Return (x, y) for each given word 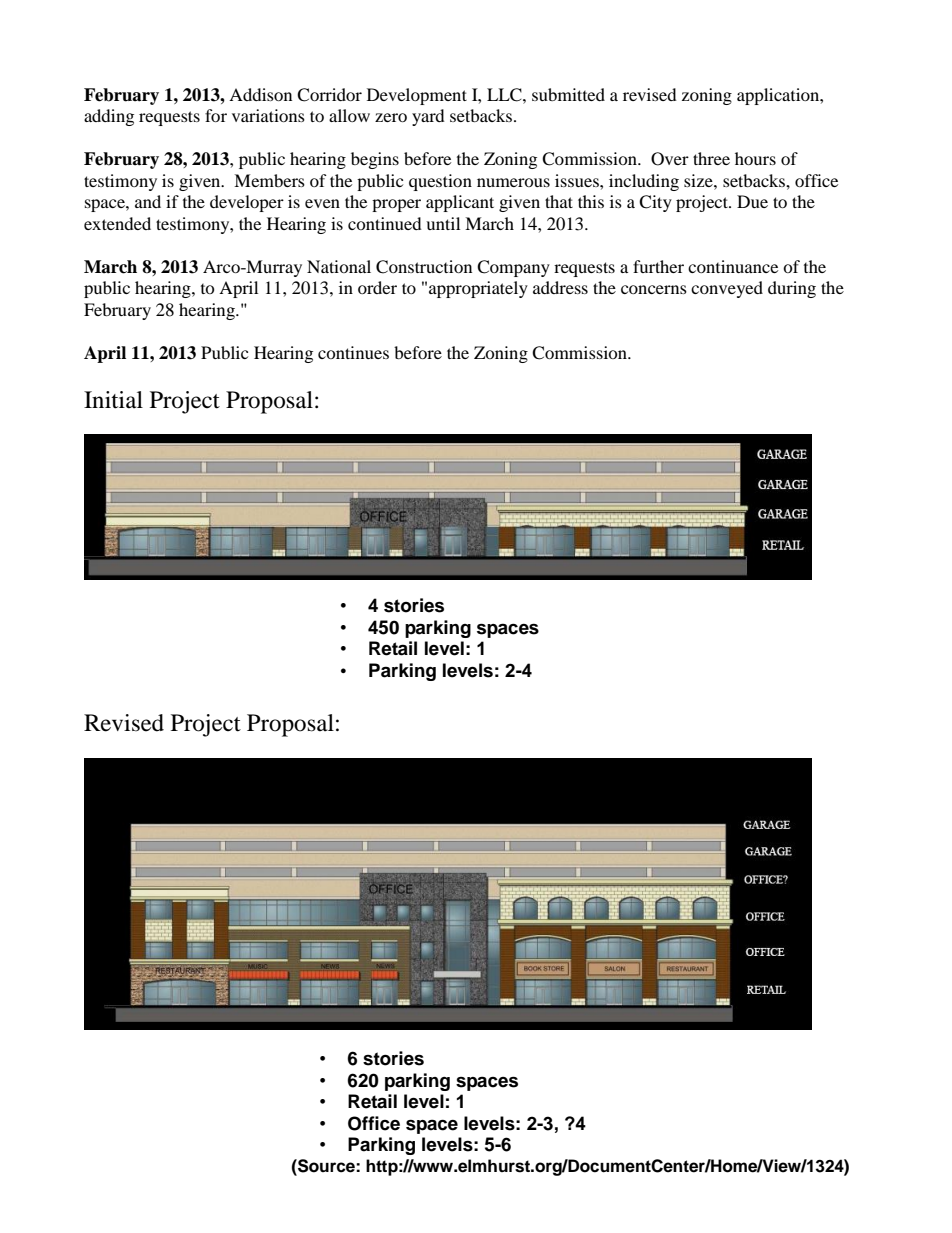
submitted (568, 94)
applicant (460, 203)
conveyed (727, 289)
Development (417, 96)
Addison (260, 94)
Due (752, 201)
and (148, 201)
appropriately (478, 289)
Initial (113, 400)
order (377, 287)
